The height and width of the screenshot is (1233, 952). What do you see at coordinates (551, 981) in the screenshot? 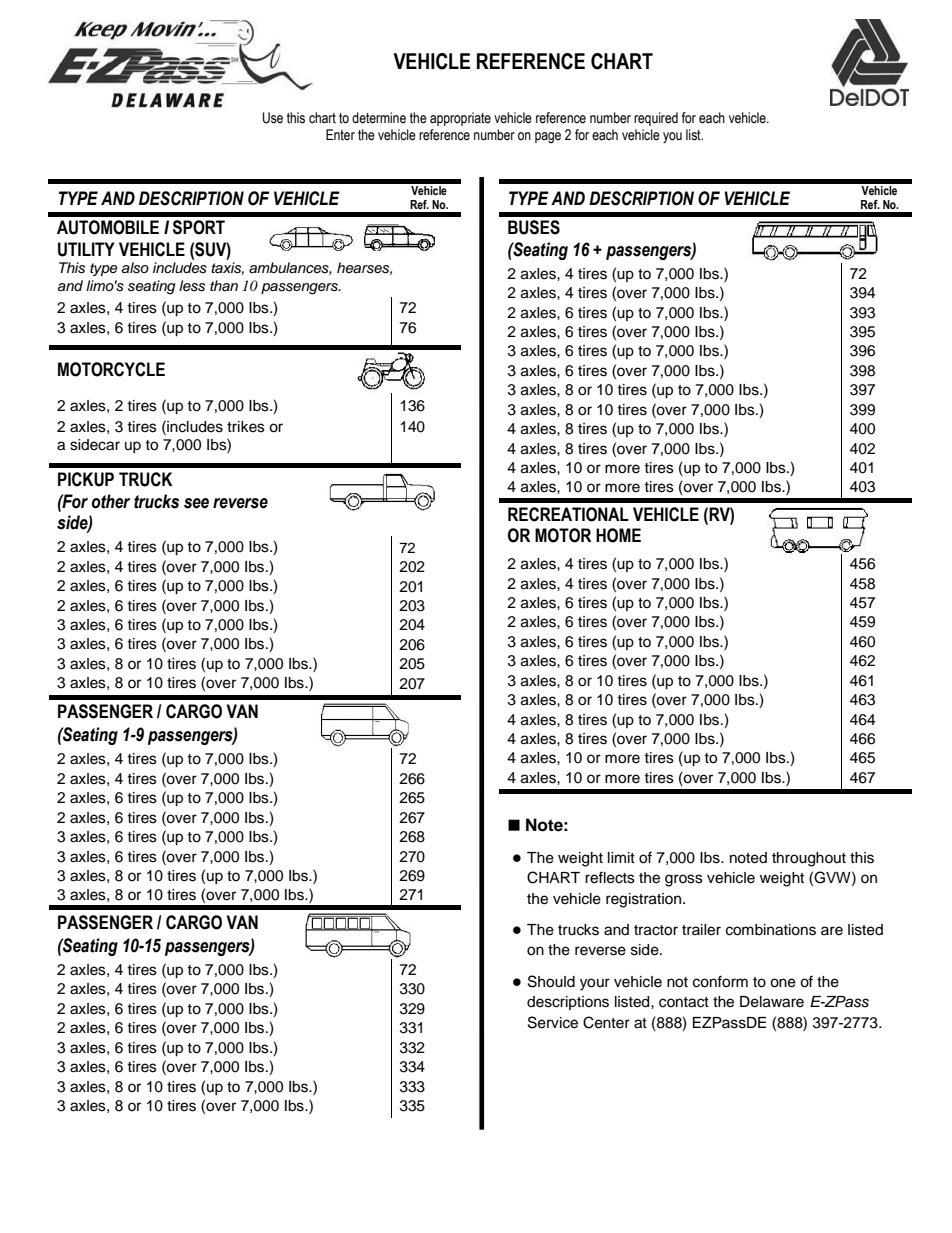
I see `Should` at bounding box center [551, 981].
